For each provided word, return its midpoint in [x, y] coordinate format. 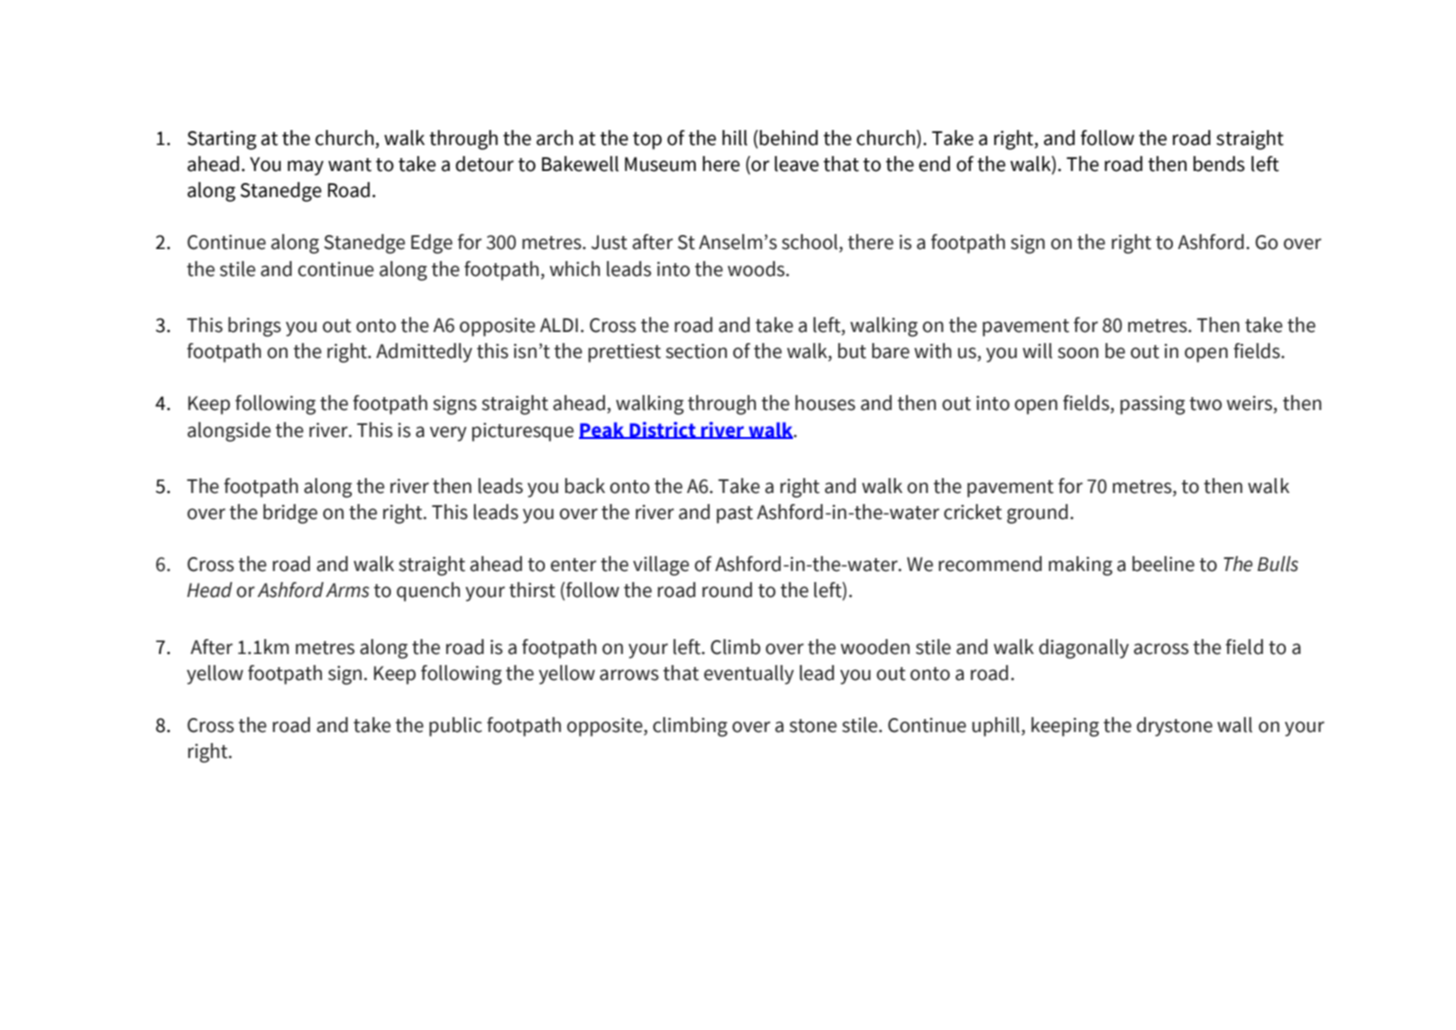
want [350, 165]
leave [797, 164]
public [455, 727]
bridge [290, 514]
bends [1219, 164]
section [696, 351]
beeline [1163, 564]
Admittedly [424, 353]
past [735, 515]
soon [1078, 353]
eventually [749, 674]
